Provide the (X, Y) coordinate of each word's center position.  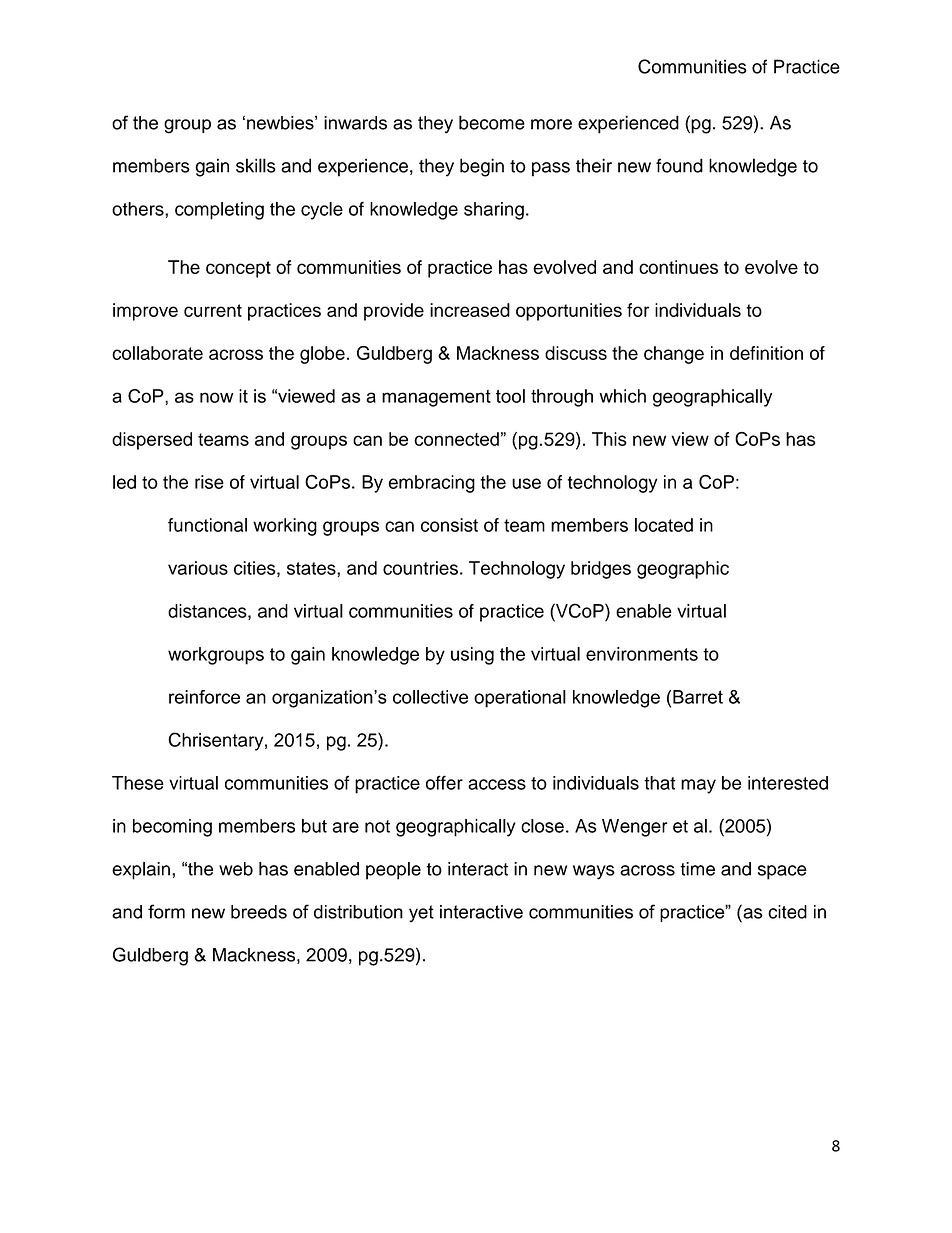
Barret (698, 697)
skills (256, 165)
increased (470, 310)
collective (430, 697)
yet (421, 914)
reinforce (204, 697)
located (664, 525)
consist (449, 525)
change (674, 355)
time (697, 869)
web (236, 869)
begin (482, 167)
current (213, 310)
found (679, 165)
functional (207, 525)
